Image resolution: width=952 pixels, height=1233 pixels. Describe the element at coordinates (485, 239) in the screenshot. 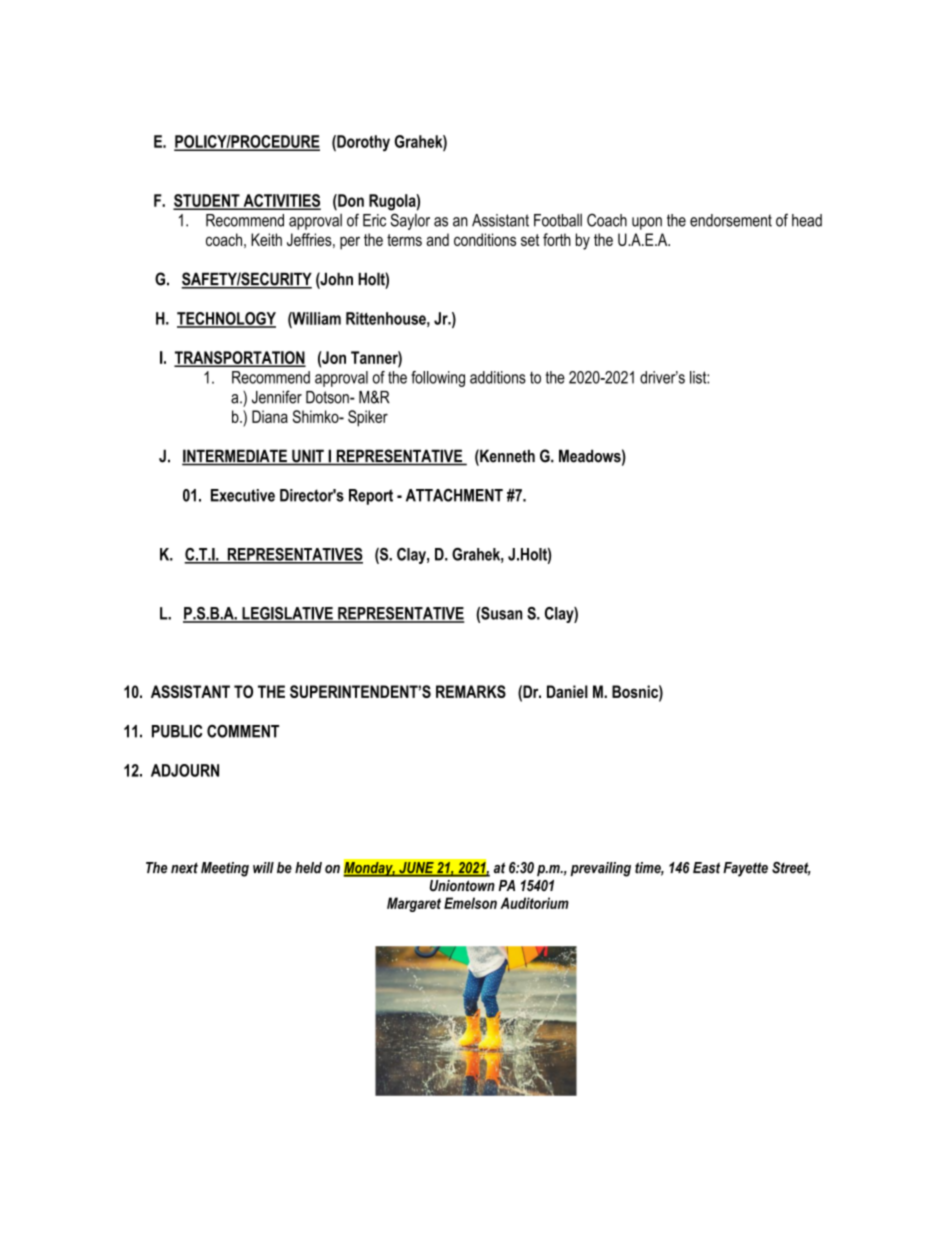

I see `conditions` at that location.
